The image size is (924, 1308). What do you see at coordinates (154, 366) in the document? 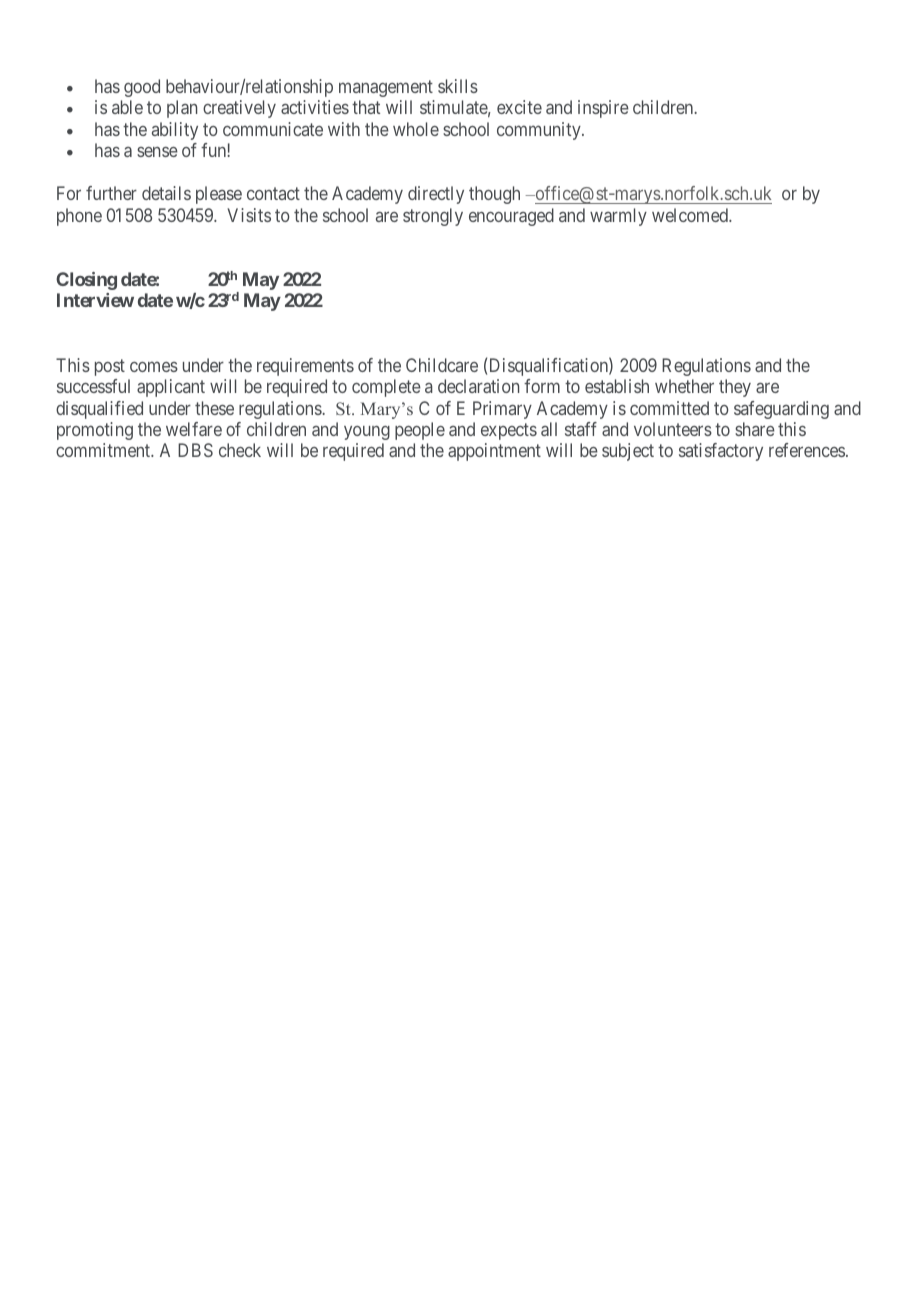
I see `comes` at bounding box center [154, 366].
